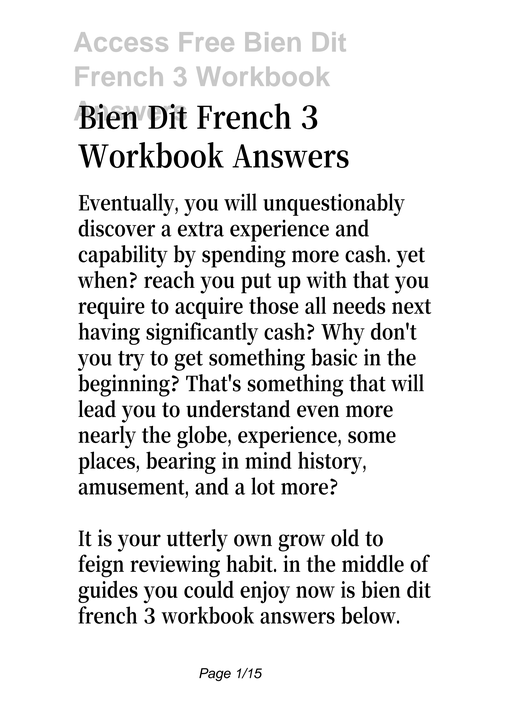 The image size is (512, 722). What do you see at coordinates (268, 460) in the screenshot?
I see `mind` at bounding box center [268, 460].
